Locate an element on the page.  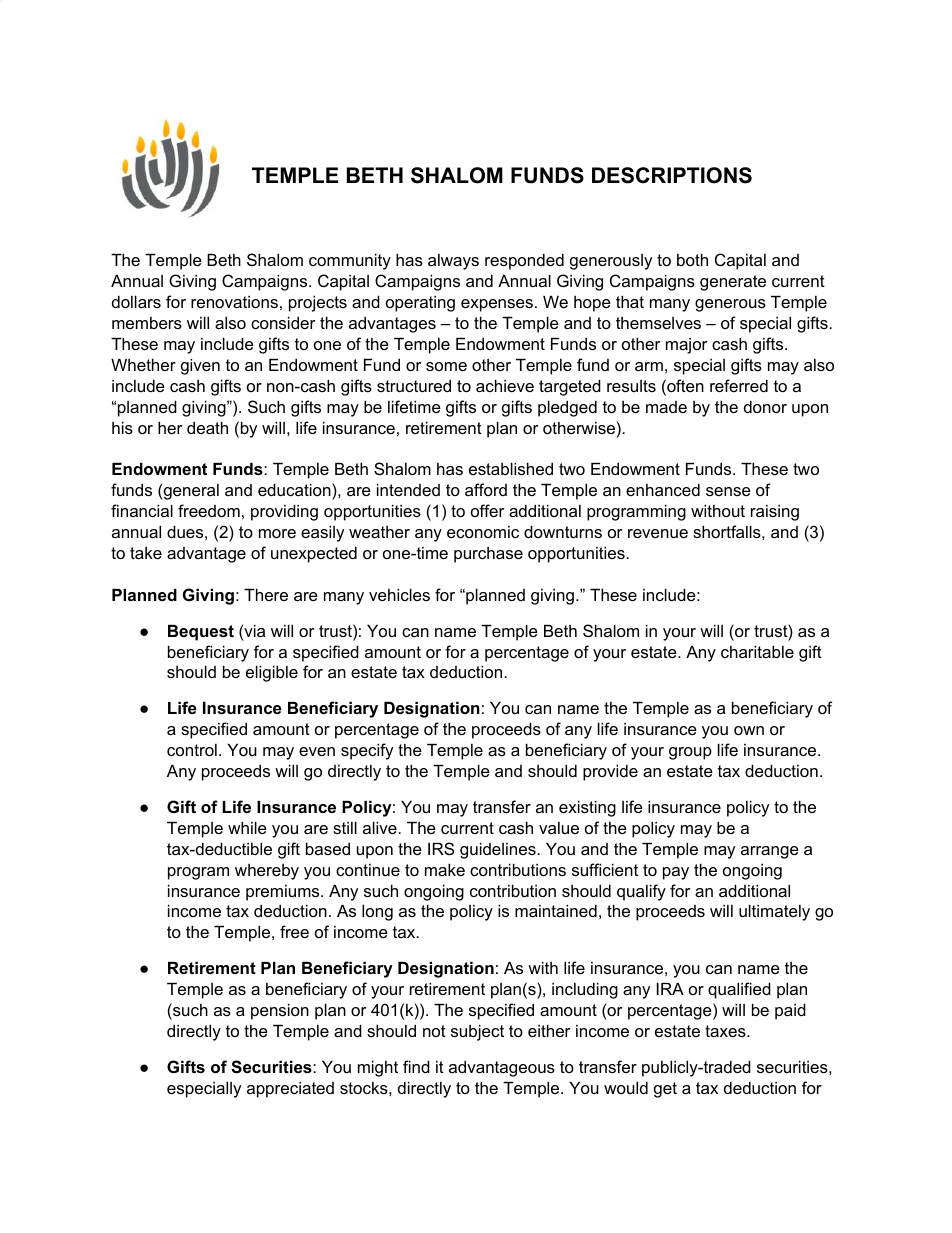
vehicles is located at coordinates (399, 595).
